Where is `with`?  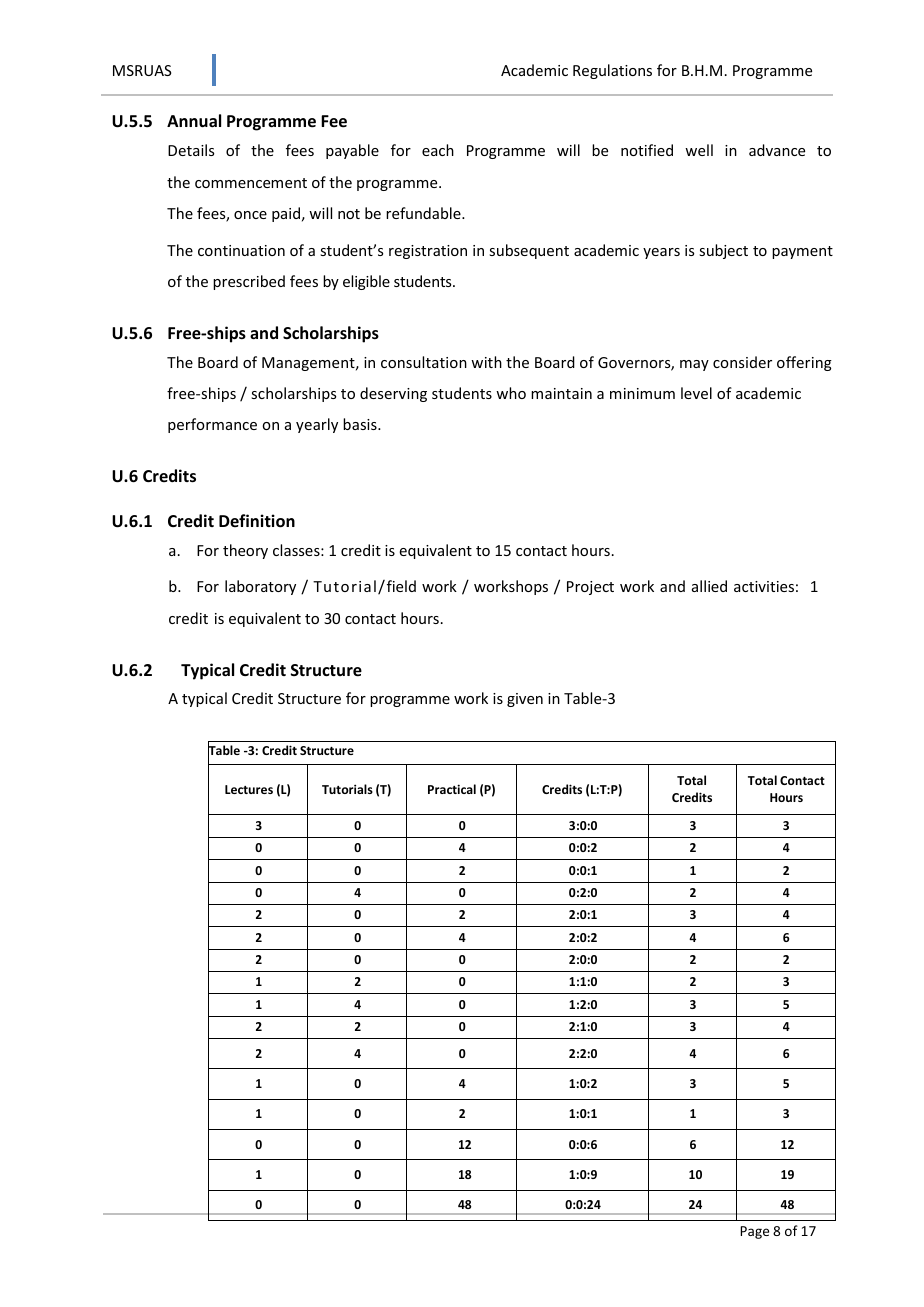 with is located at coordinates (486, 362).
